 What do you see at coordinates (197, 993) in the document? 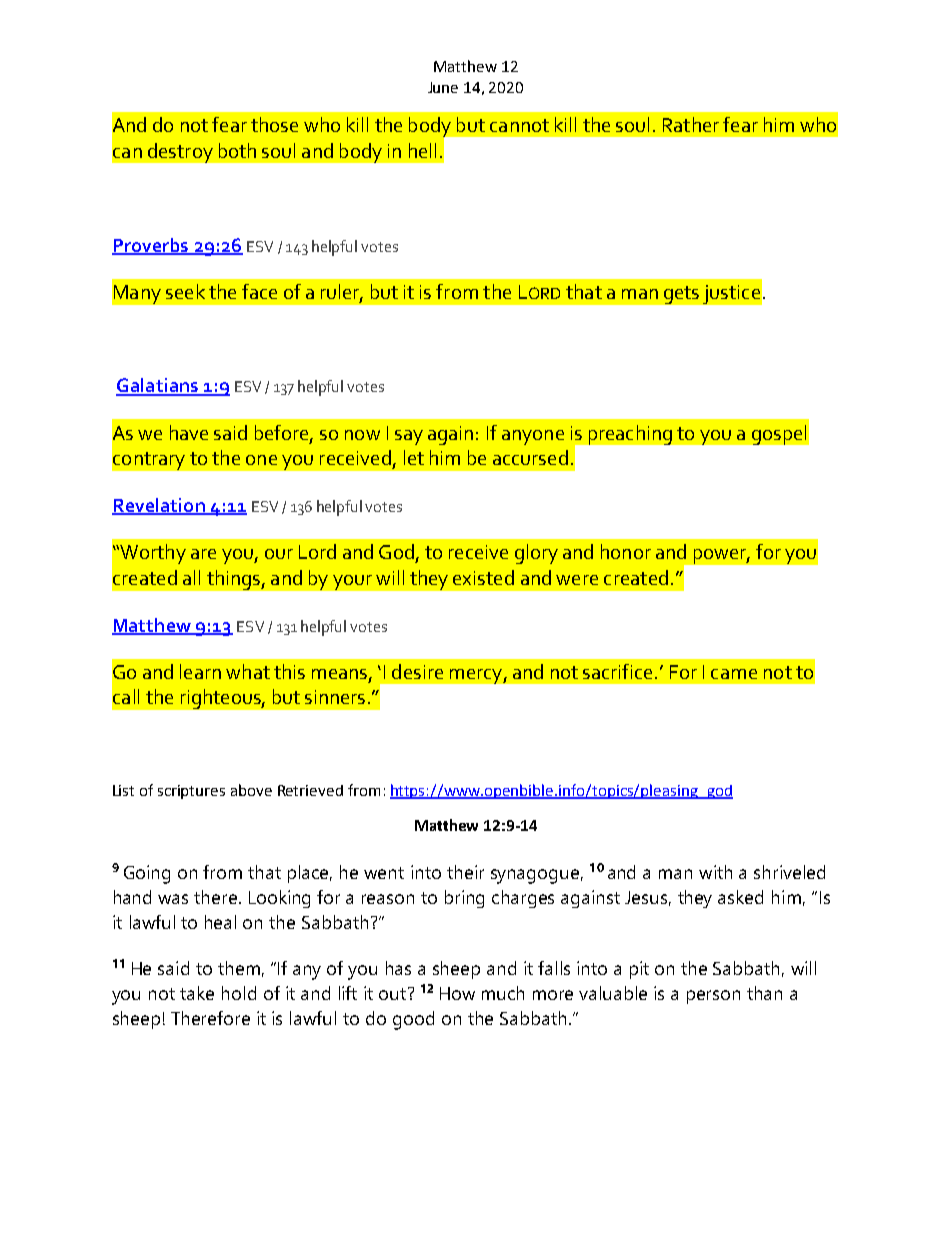
I see `take` at bounding box center [197, 993].
